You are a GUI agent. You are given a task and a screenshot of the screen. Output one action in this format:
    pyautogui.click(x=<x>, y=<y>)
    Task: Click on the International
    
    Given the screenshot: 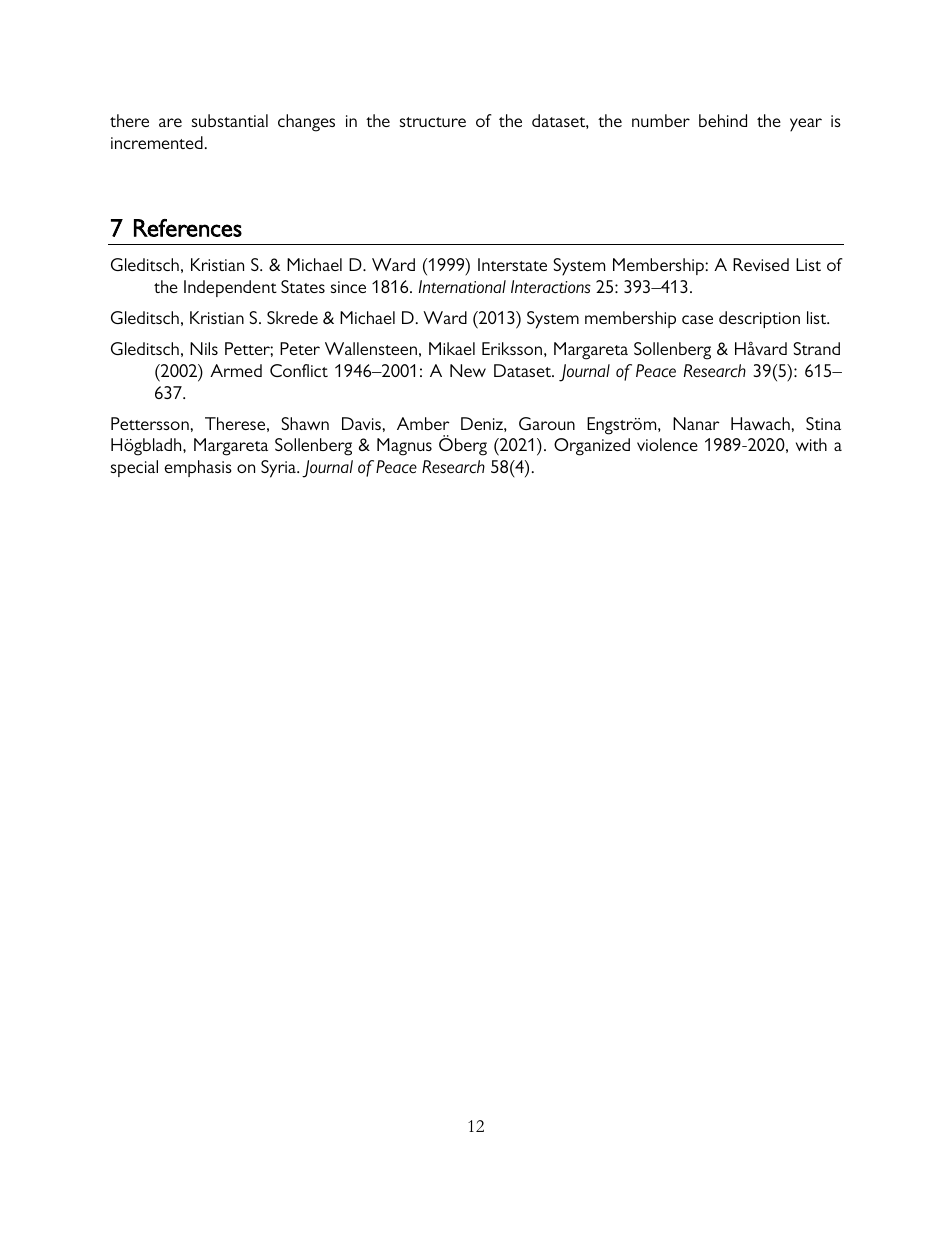 What is the action you would take?
    pyautogui.click(x=462, y=286)
